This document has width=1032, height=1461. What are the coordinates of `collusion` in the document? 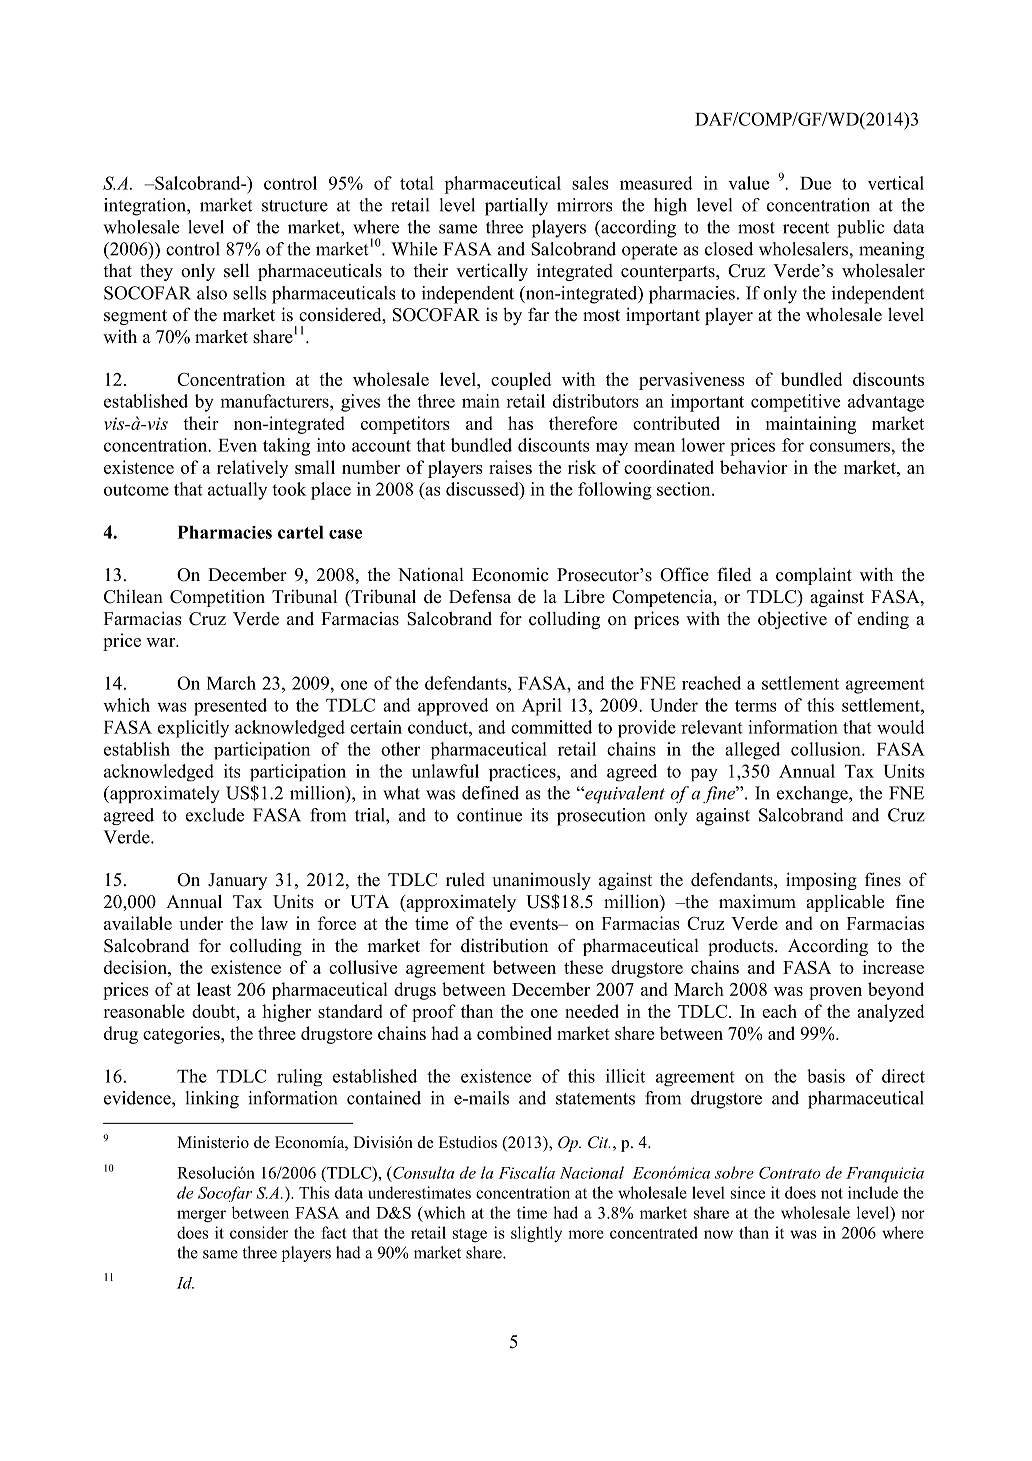 It's located at (827, 749).
